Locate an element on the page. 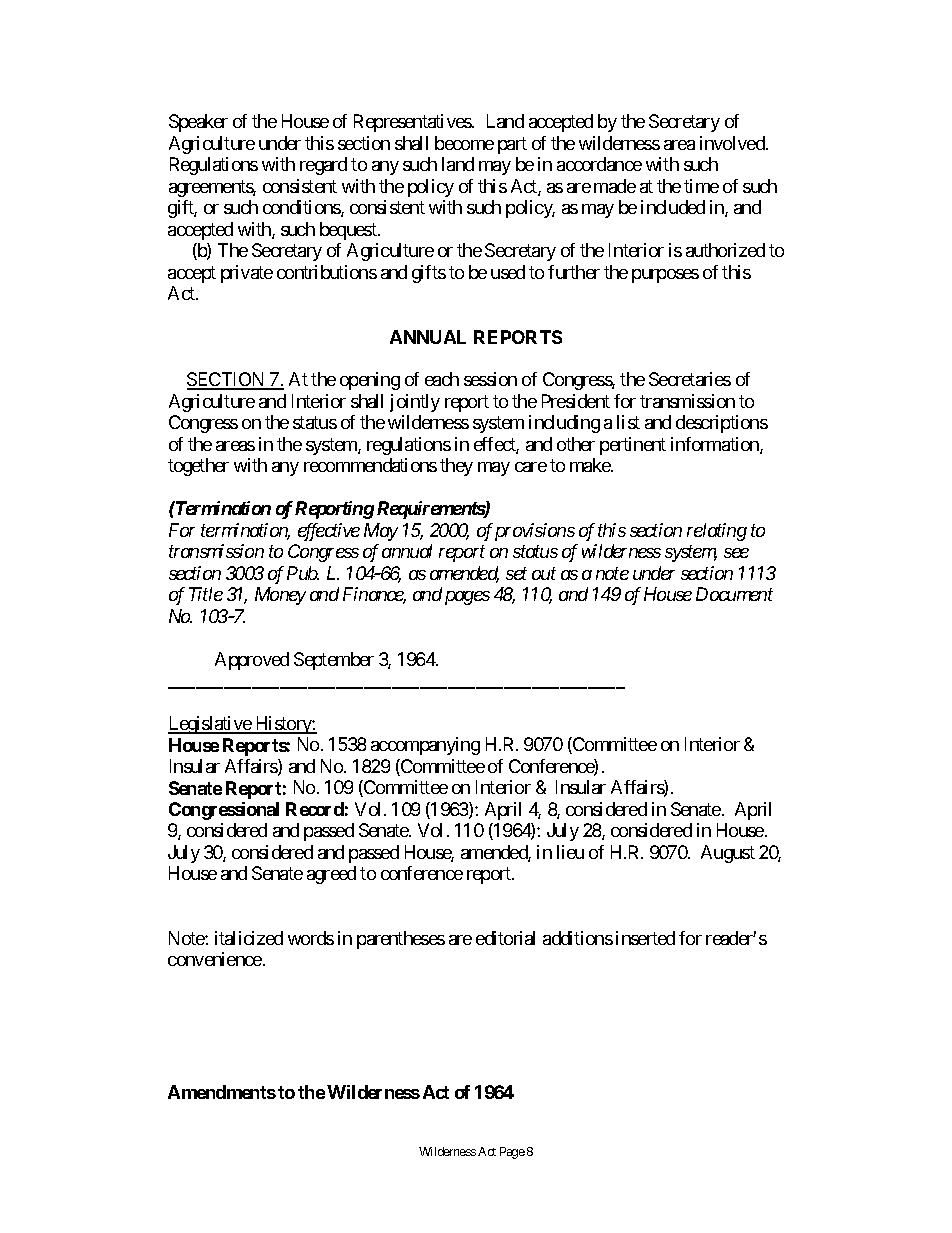 Image resolution: width=952 pixels, height=1233 pixels. editorial is located at coordinates (505, 938).
